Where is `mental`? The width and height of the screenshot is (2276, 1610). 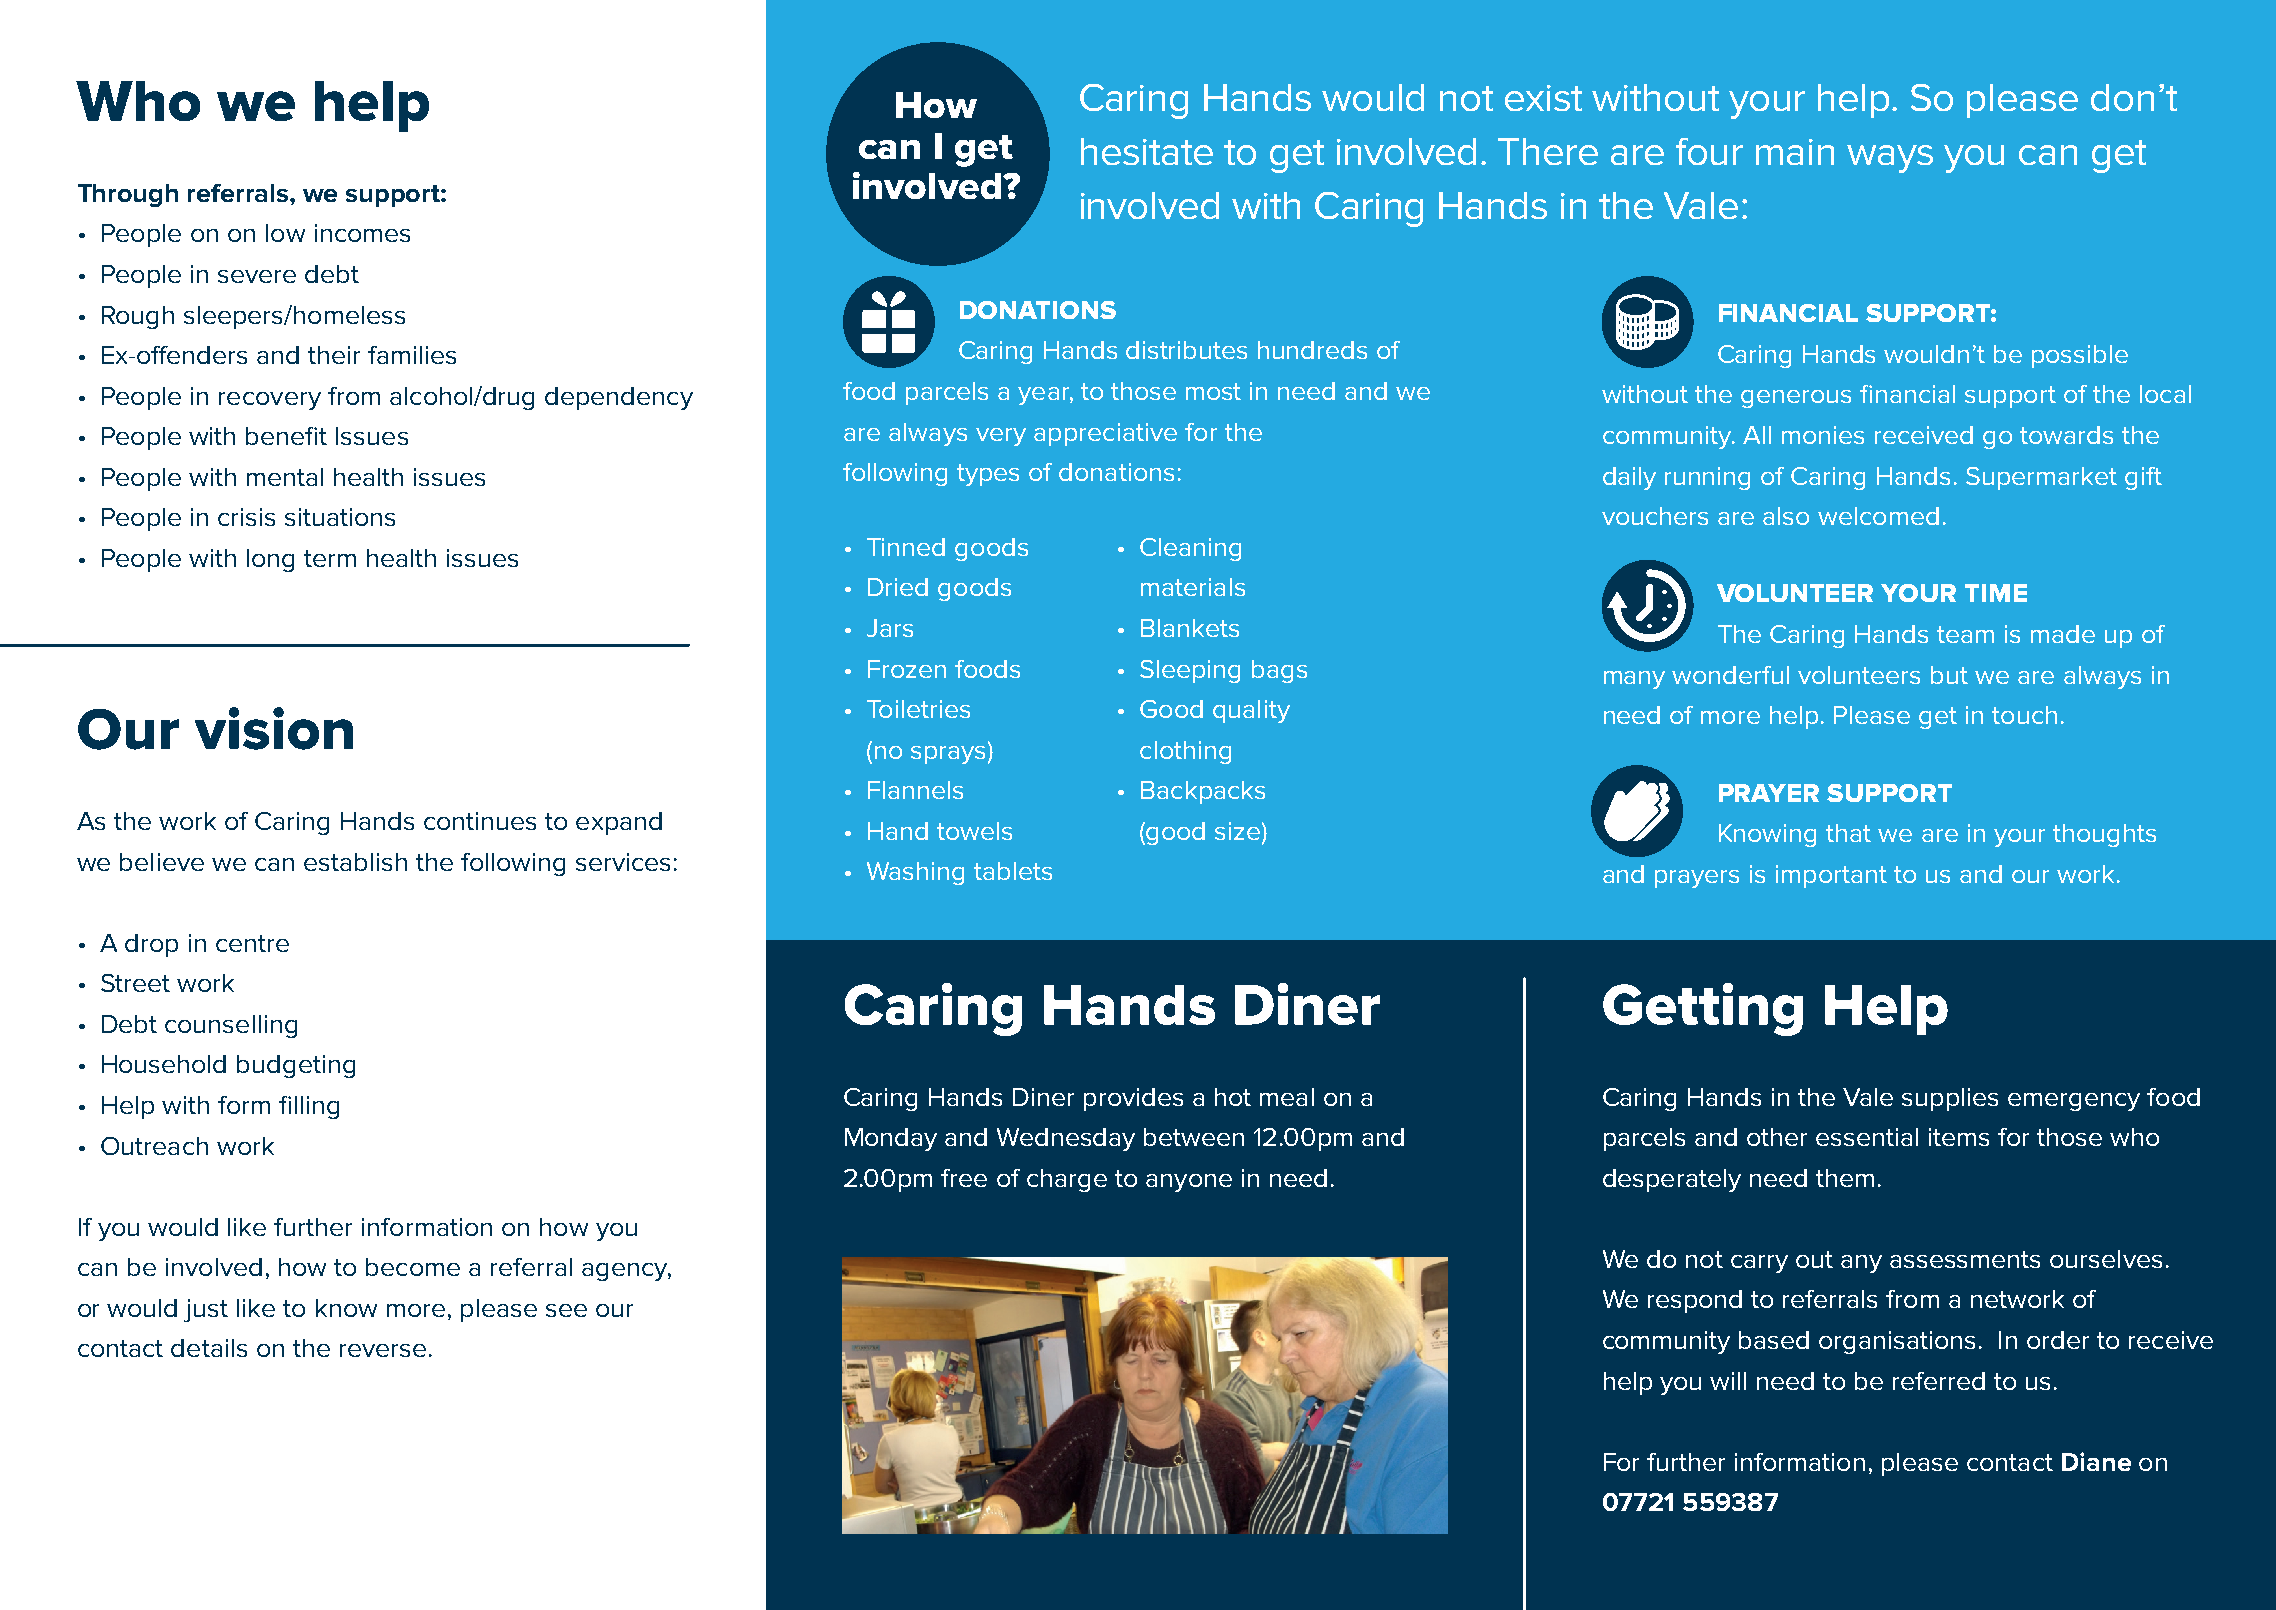
mental is located at coordinates (285, 477).
